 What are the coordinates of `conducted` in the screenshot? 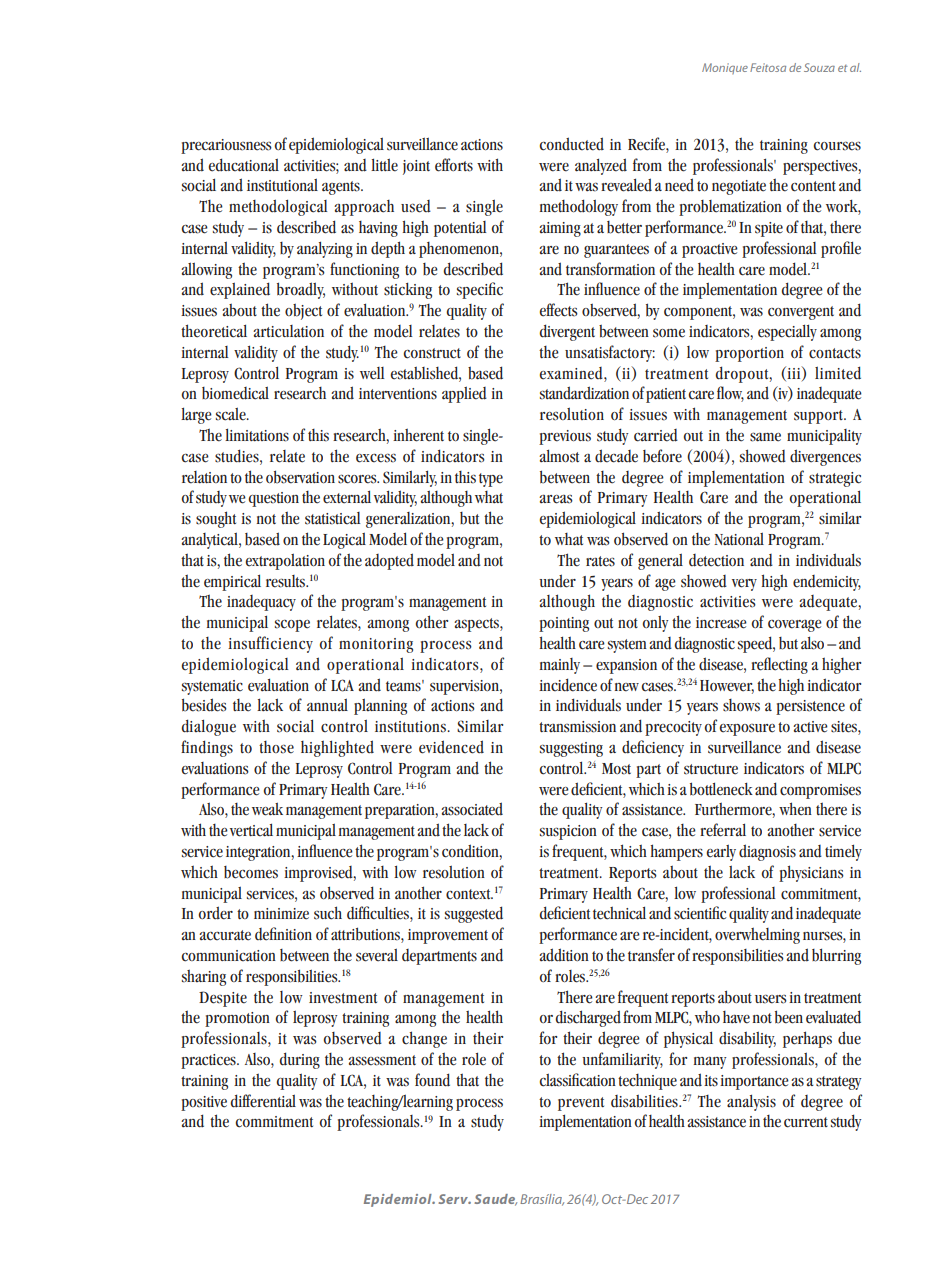 It's located at (572, 144).
